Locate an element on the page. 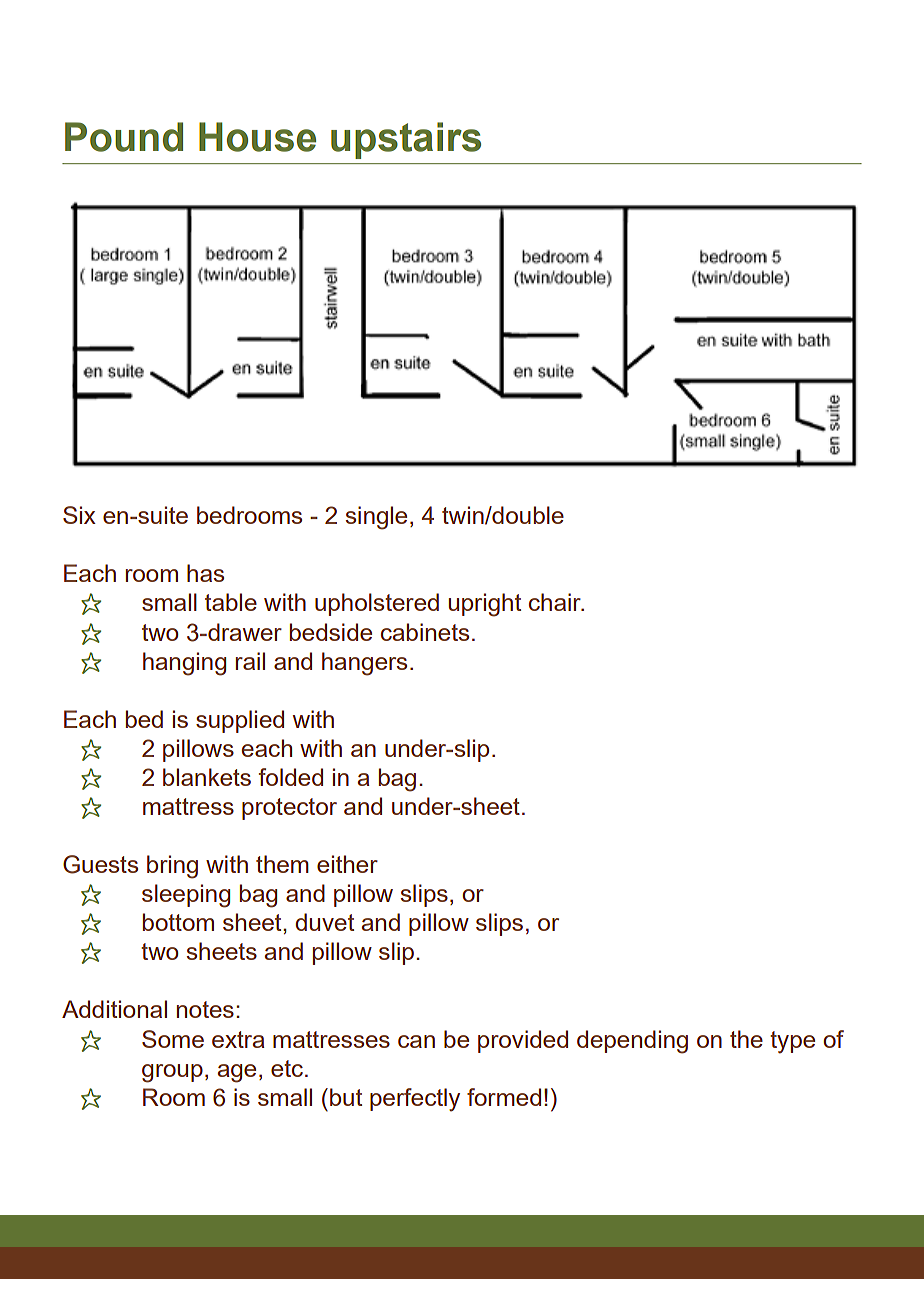  group is located at coordinates (172, 1073).
